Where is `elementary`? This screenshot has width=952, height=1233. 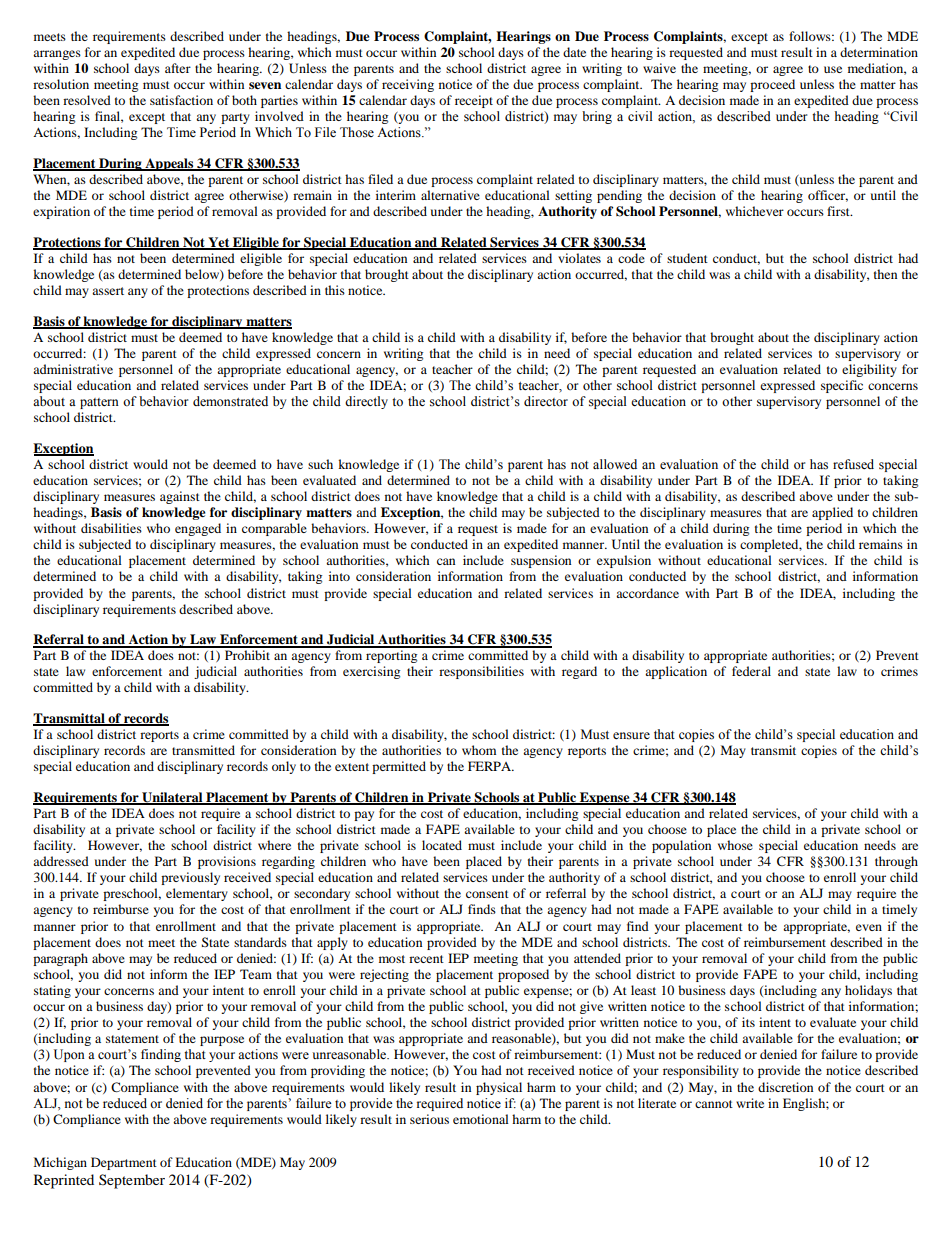
elementary is located at coordinates (197, 894).
